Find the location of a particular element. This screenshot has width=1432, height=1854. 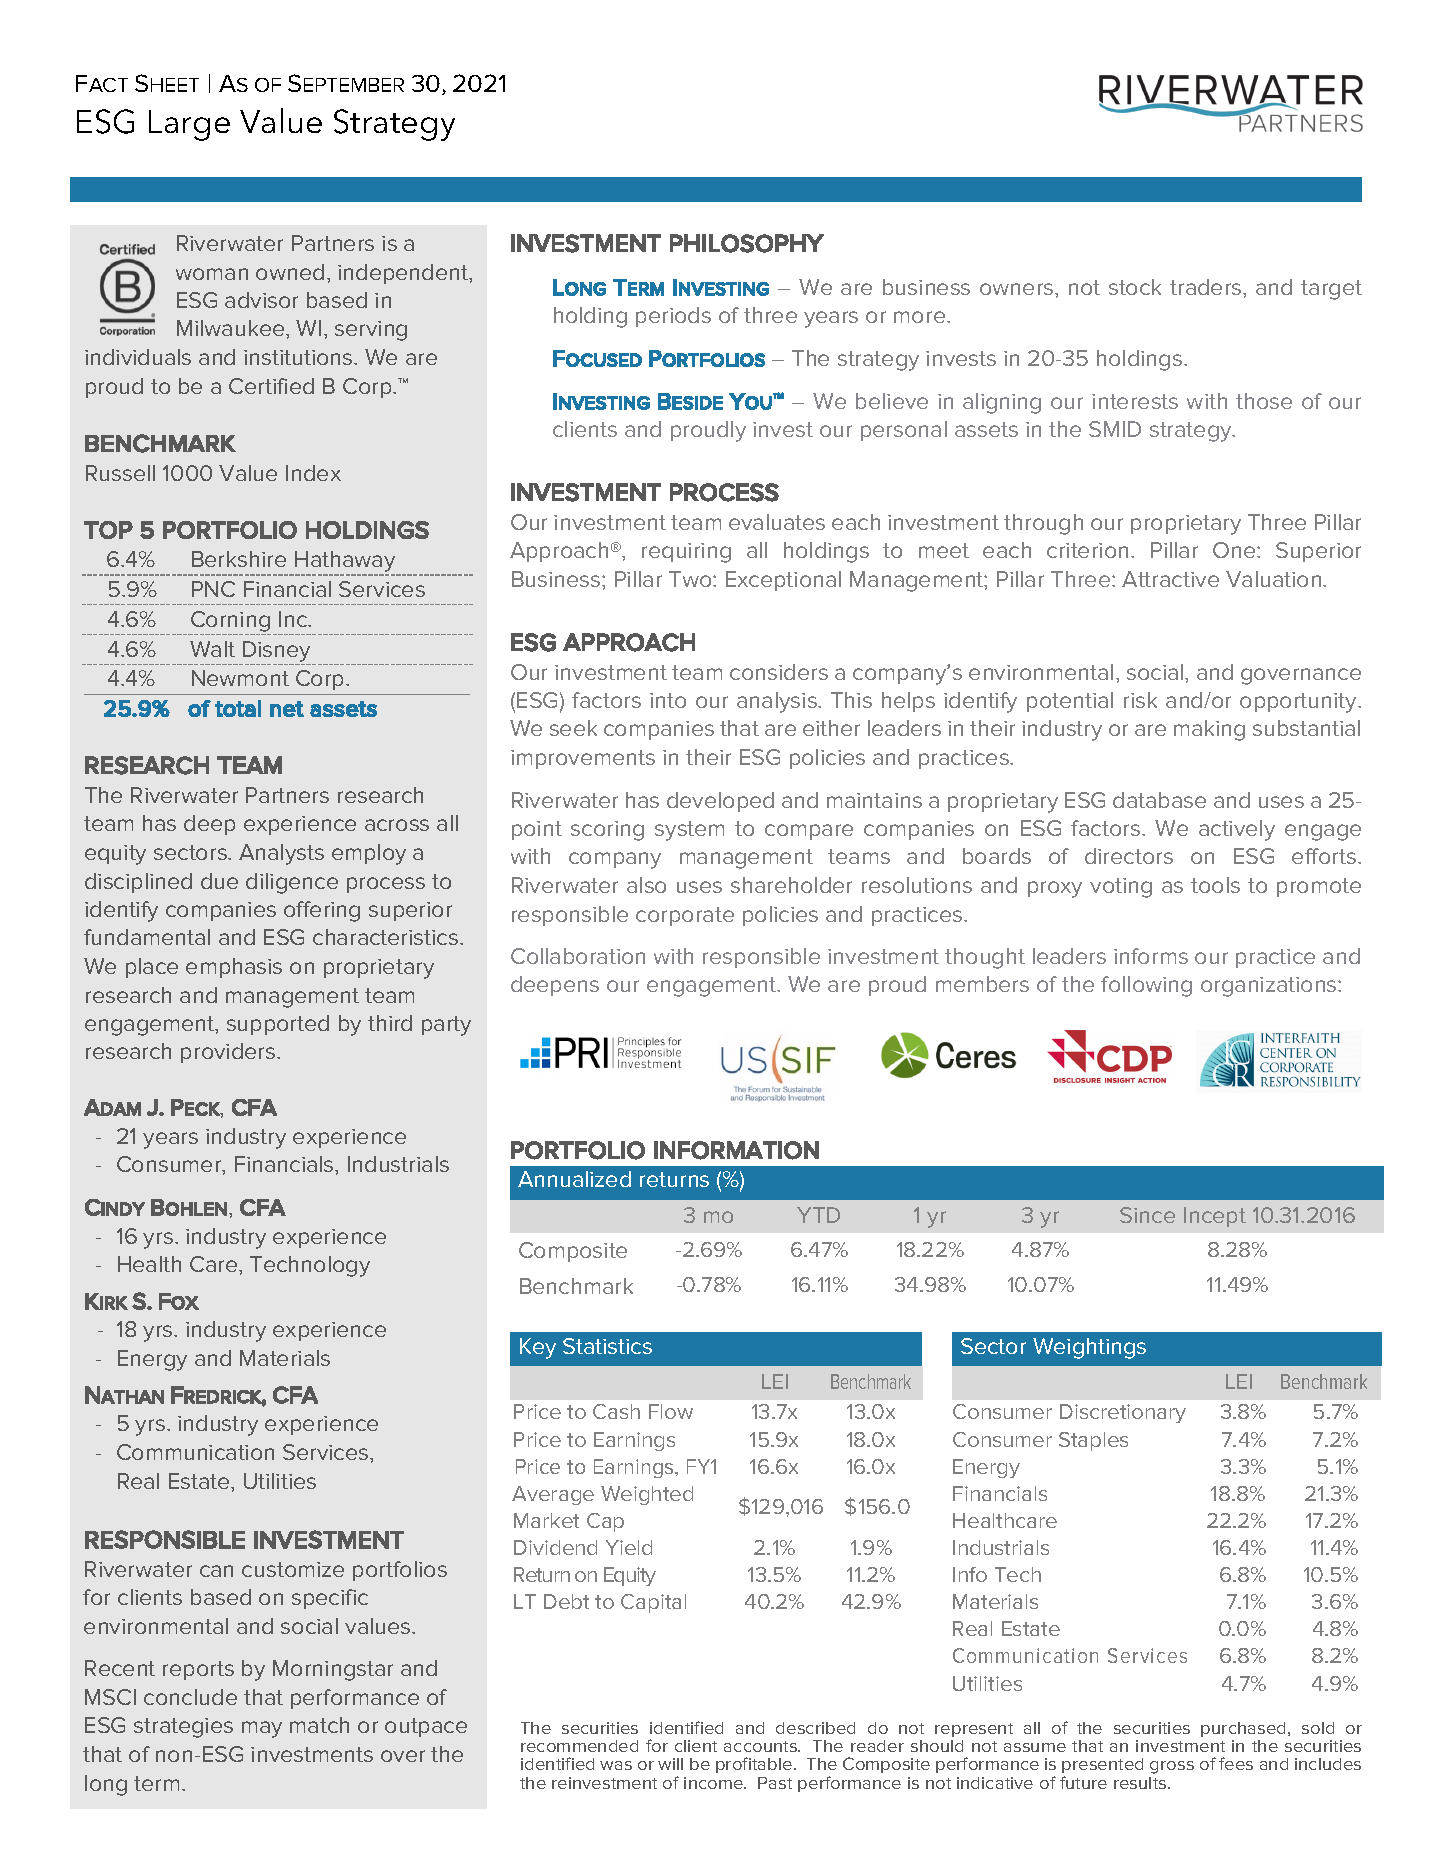

may is located at coordinates (262, 1729).
